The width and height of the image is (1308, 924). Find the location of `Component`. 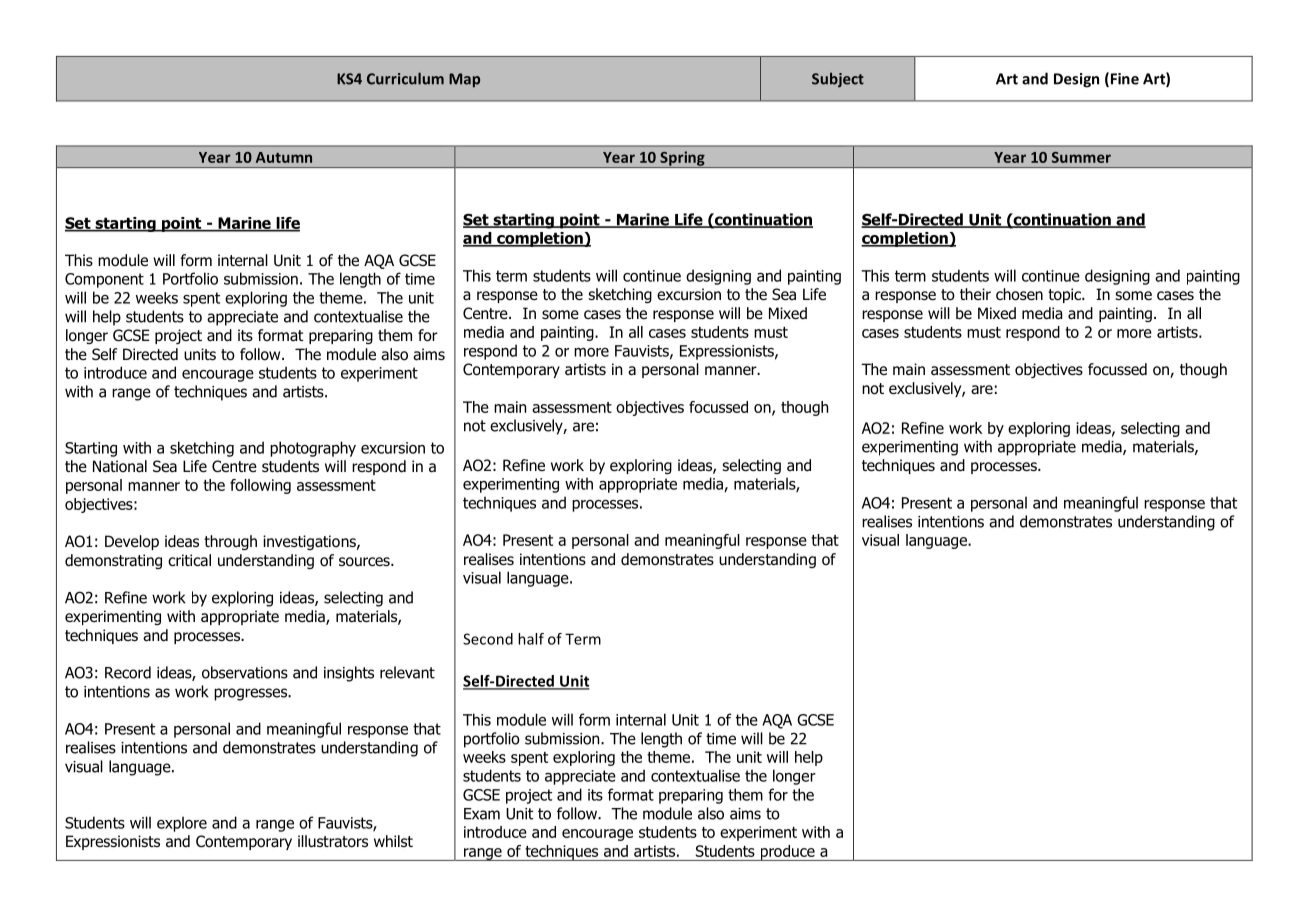

Component is located at coordinates (104, 280).
